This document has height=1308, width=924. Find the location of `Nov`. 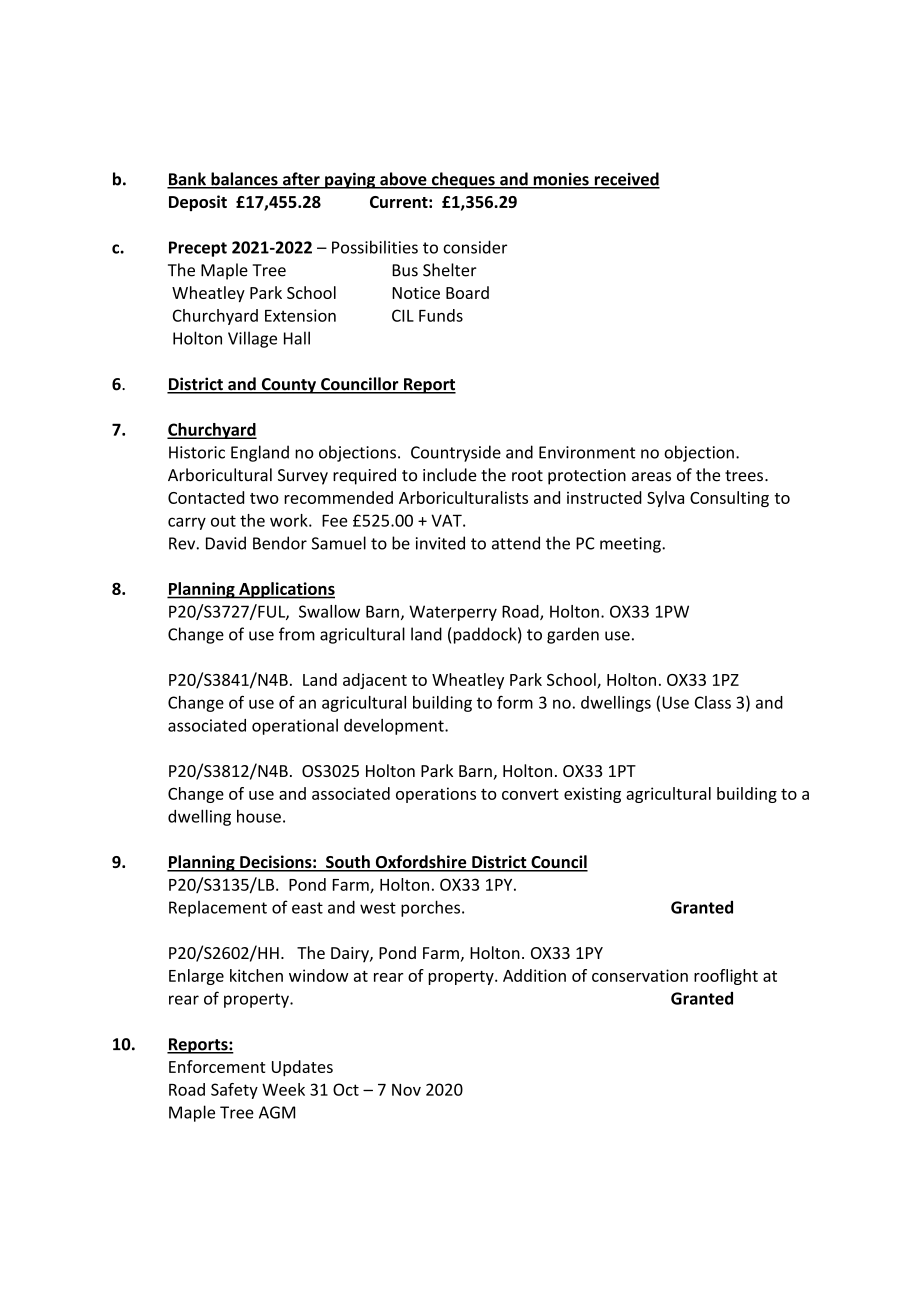

Nov is located at coordinates (406, 1090).
